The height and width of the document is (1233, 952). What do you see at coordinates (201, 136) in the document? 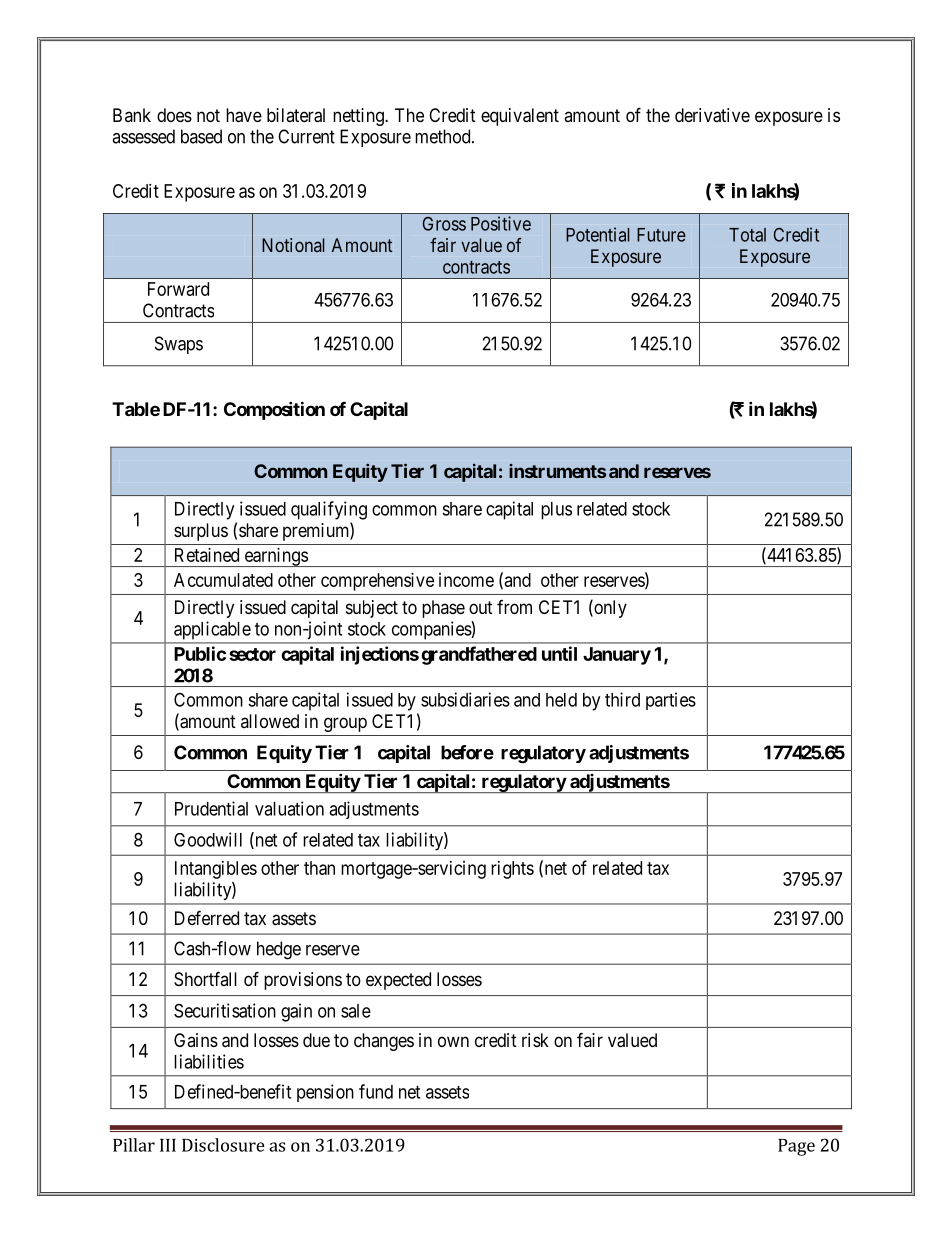
I see `based` at bounding box center [201, 136].
